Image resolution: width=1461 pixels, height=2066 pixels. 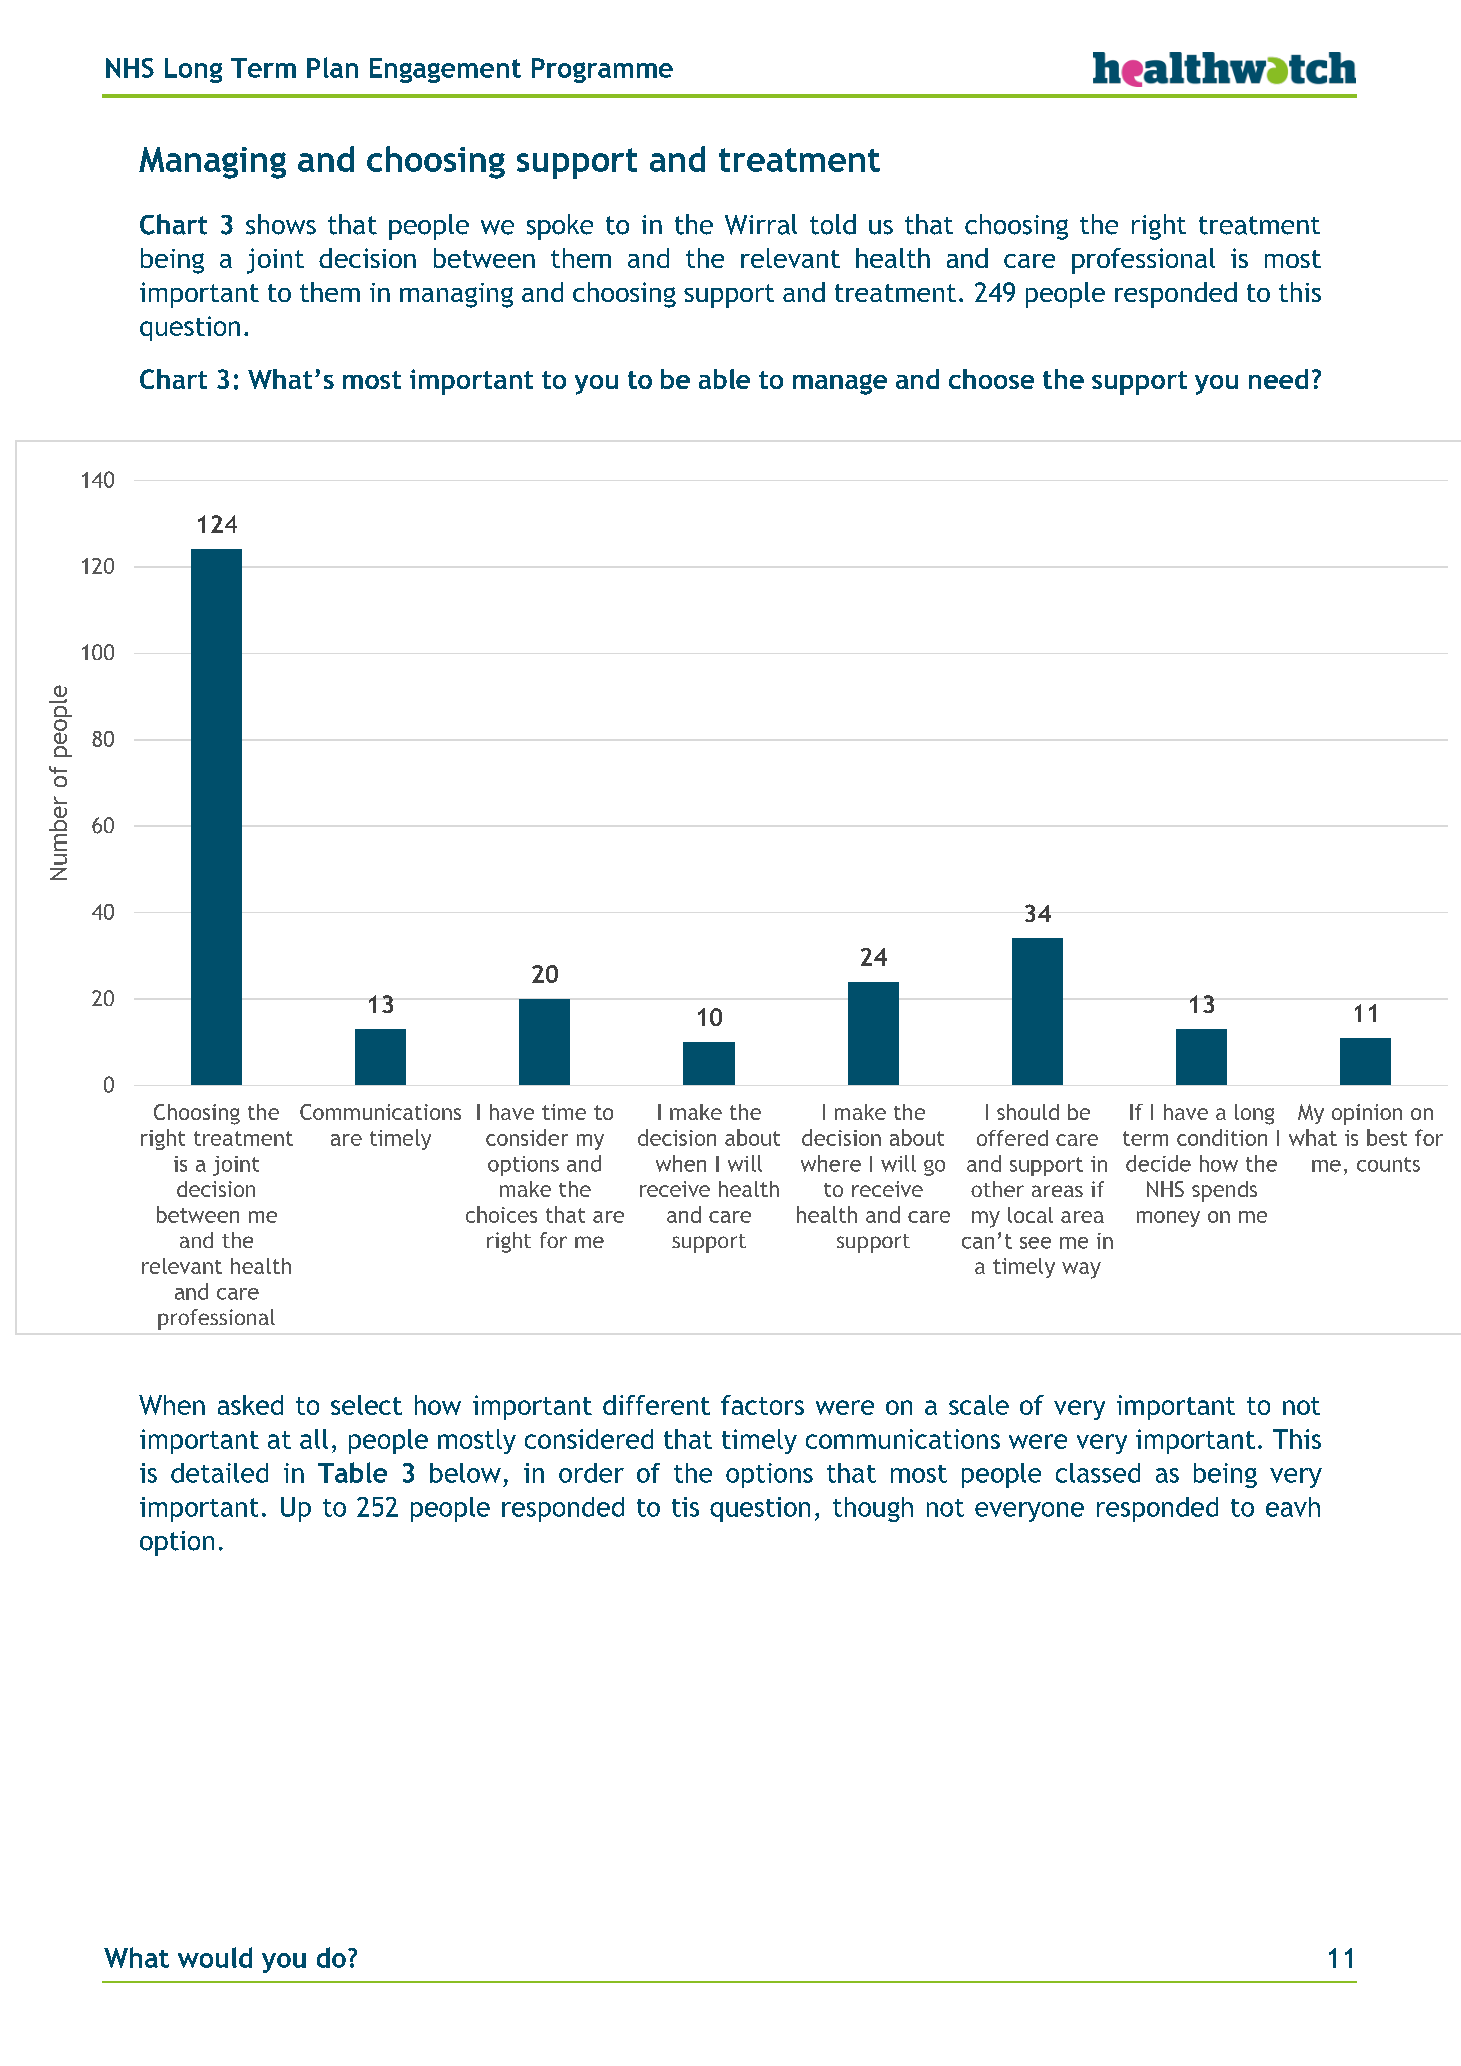 What do you see at coordinates (501, 1214) in the screenshot?
I see `choices` at bounding box center [501, 1214].
